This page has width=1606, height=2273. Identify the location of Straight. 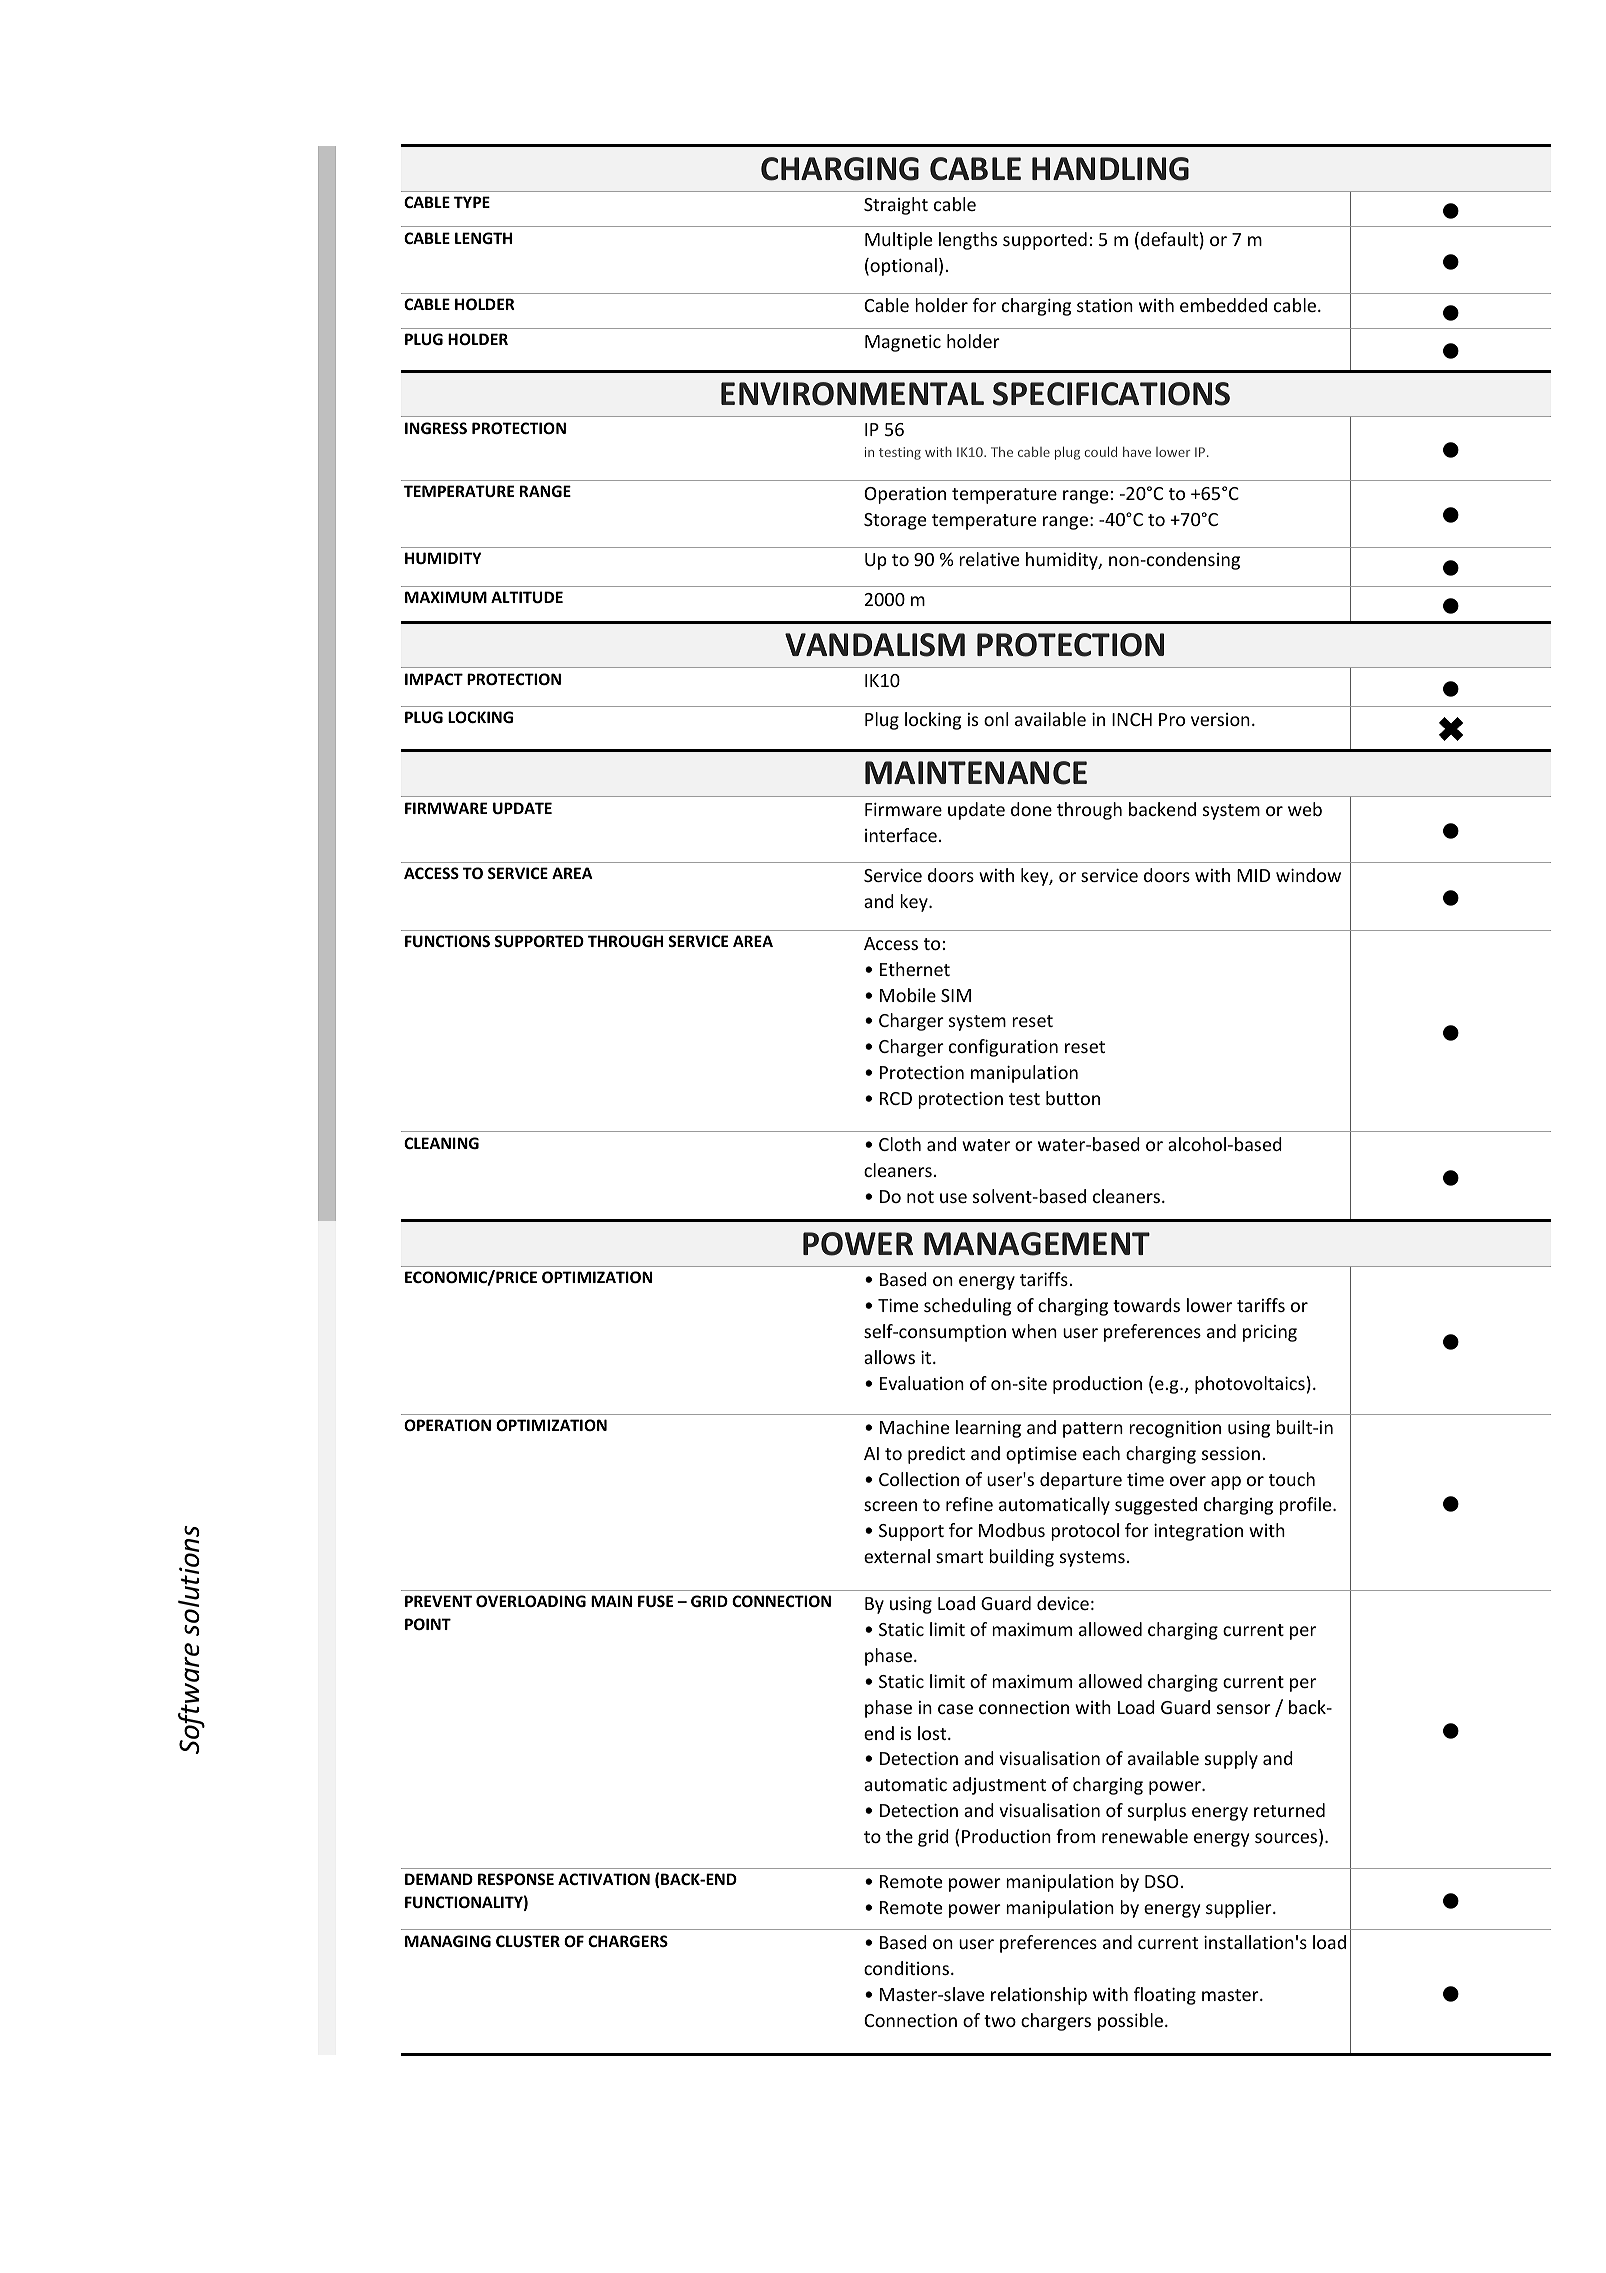
(896, 206).
